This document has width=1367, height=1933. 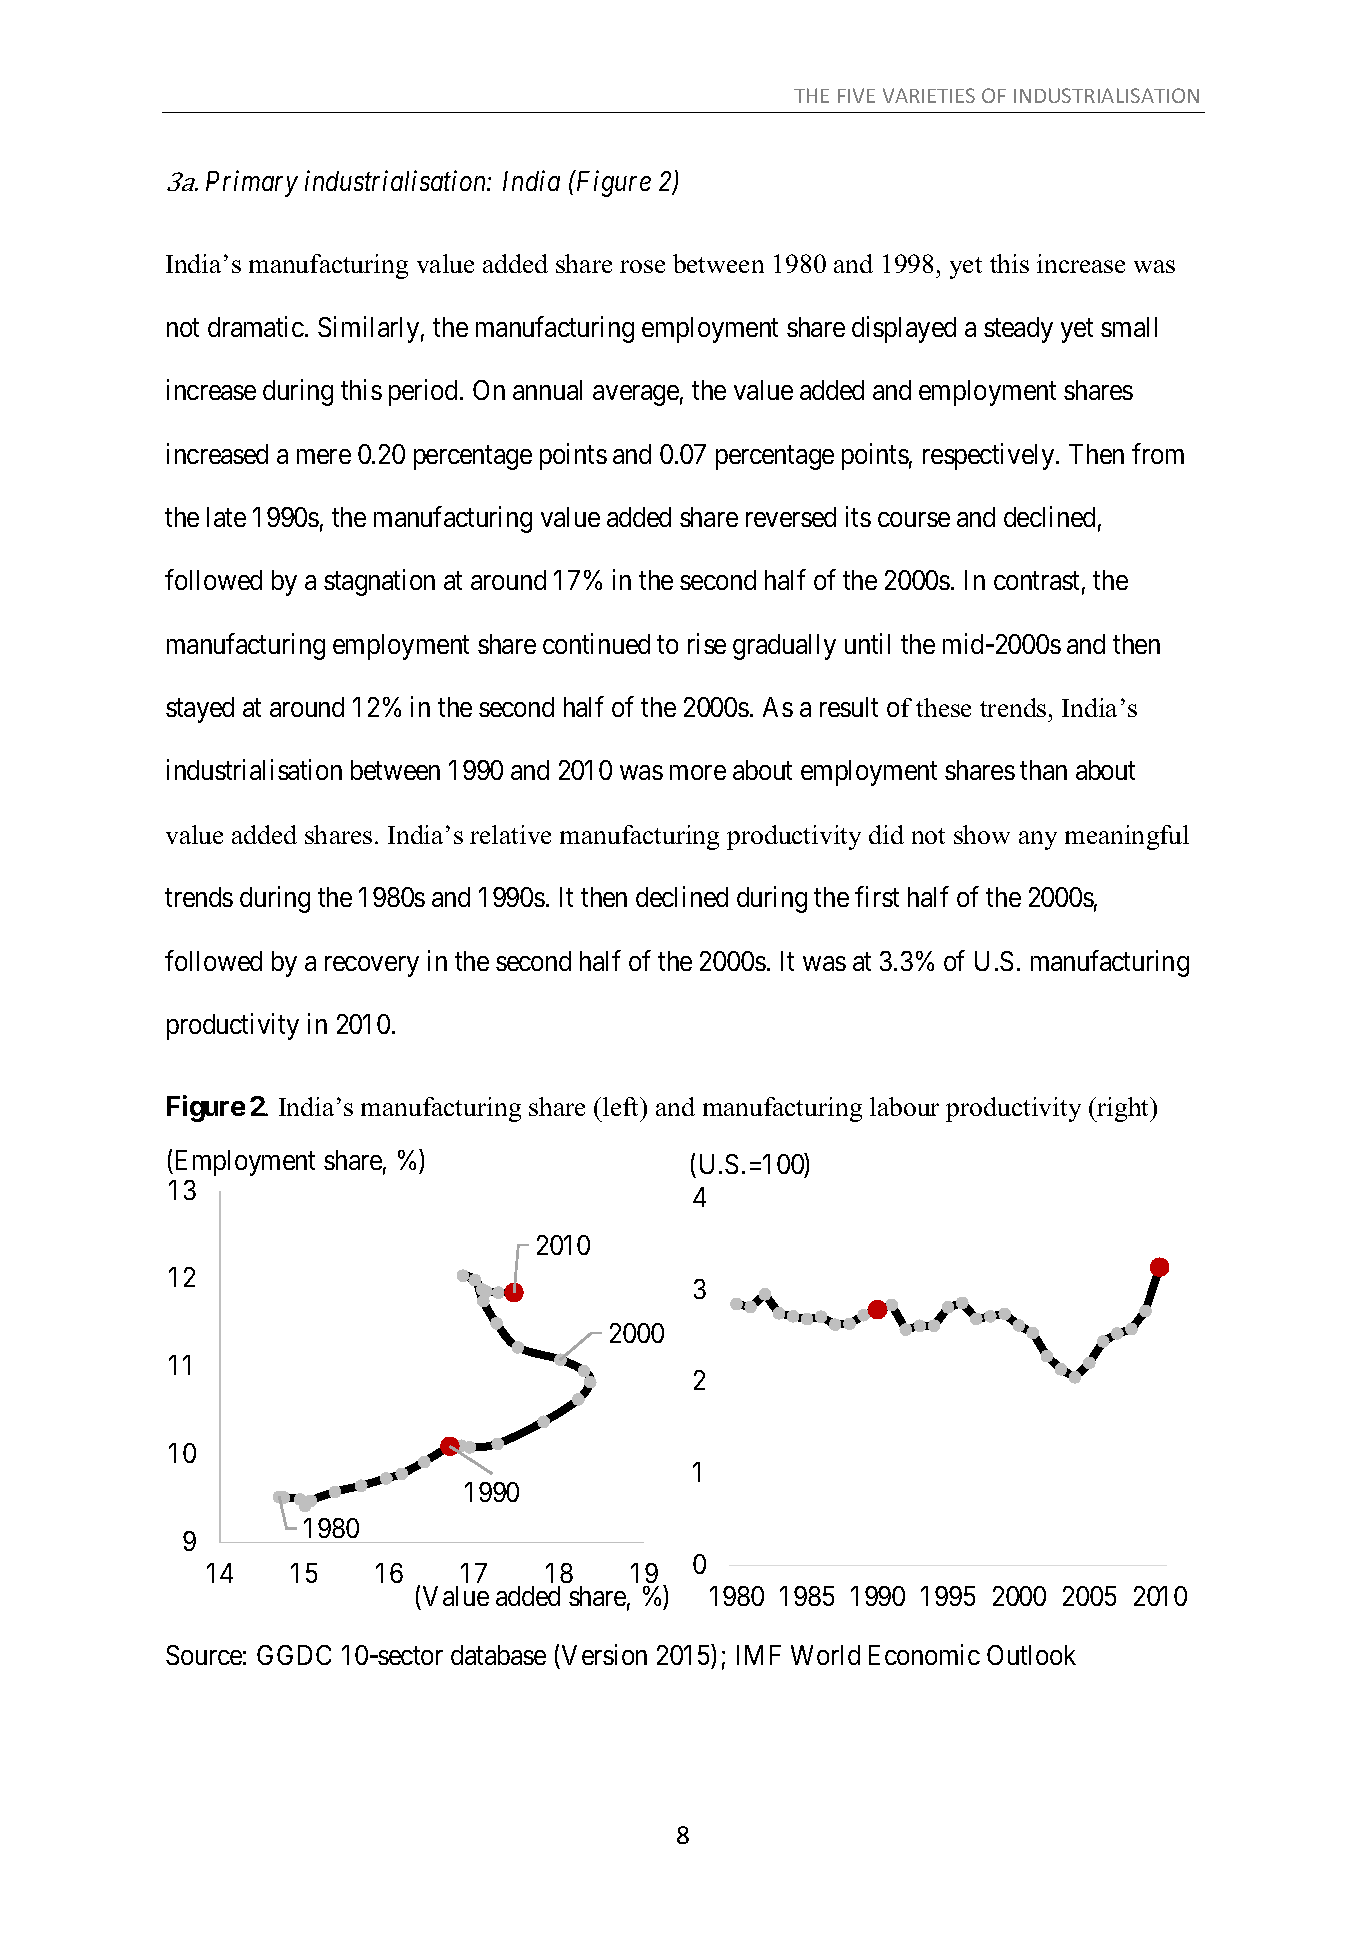 I want to click on respectively, so click(x=990, y=456).
